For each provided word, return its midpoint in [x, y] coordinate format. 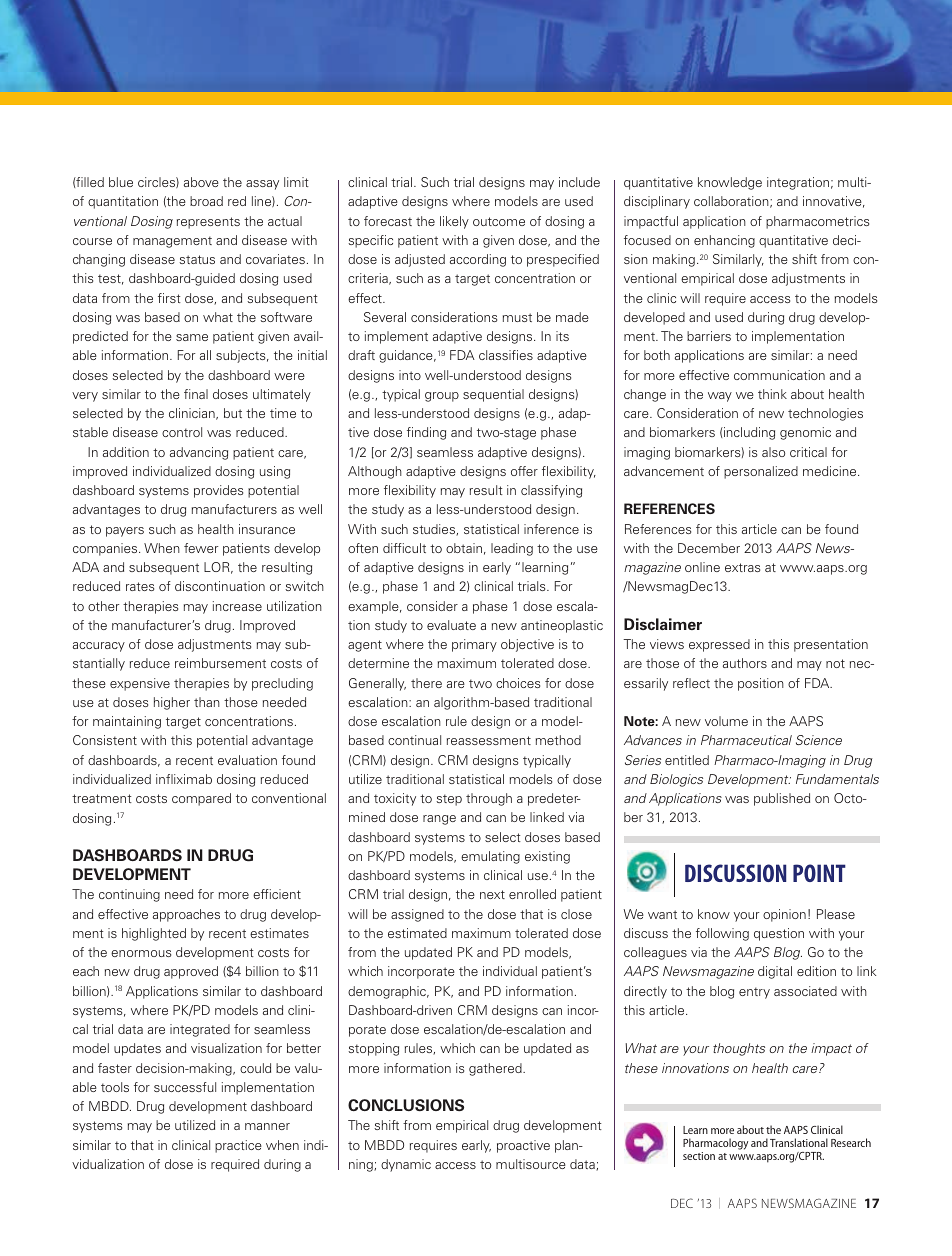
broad [206, 201]
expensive [140, 684]
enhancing [724, 241]
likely [454, 222]
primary [474, 645]
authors [745, 663]
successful [185, 1087]
